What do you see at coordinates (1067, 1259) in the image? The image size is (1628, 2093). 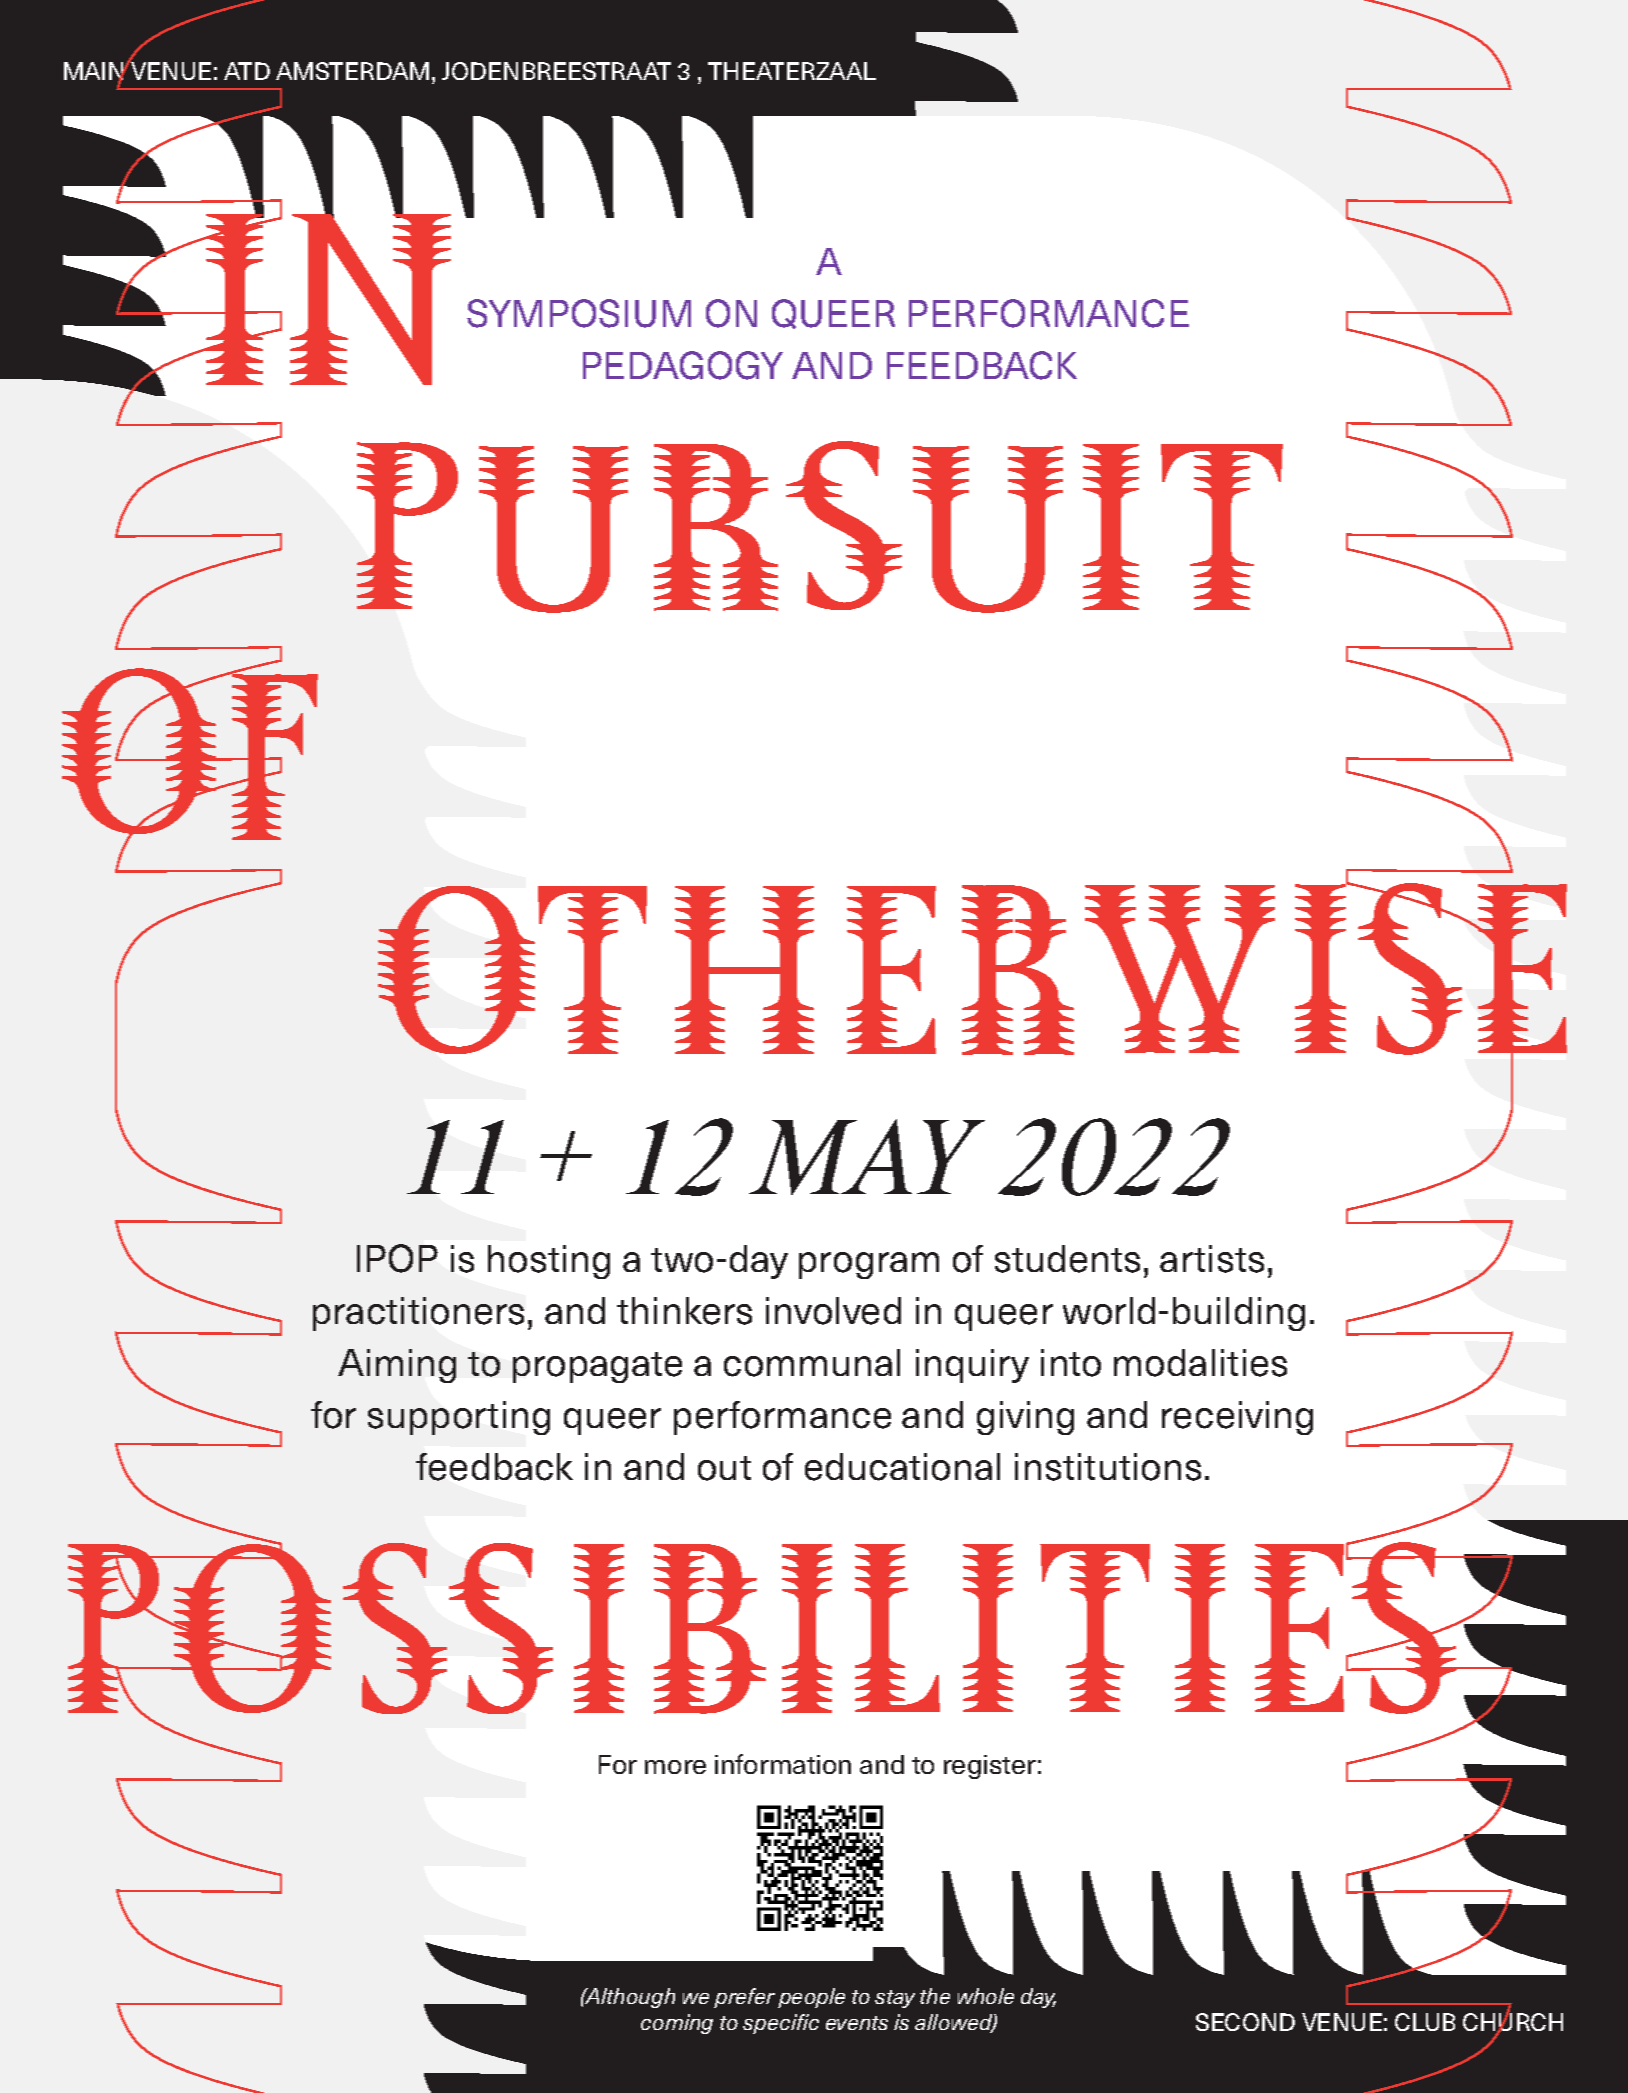 I see `students` at bounding box center [1067, 1259].
